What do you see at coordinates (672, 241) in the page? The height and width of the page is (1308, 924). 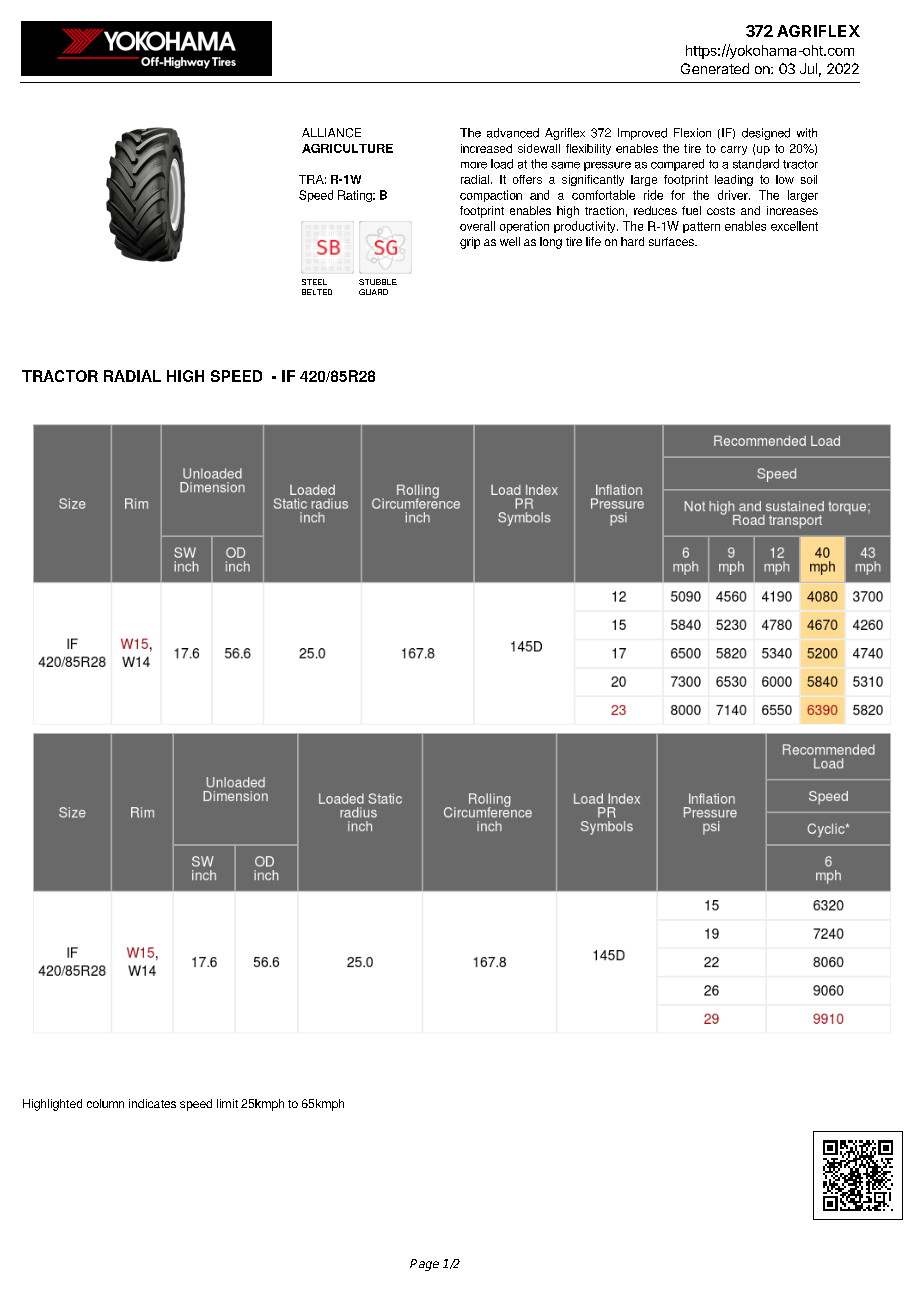 I see `surfaces` at bounding box center [672, 241].
